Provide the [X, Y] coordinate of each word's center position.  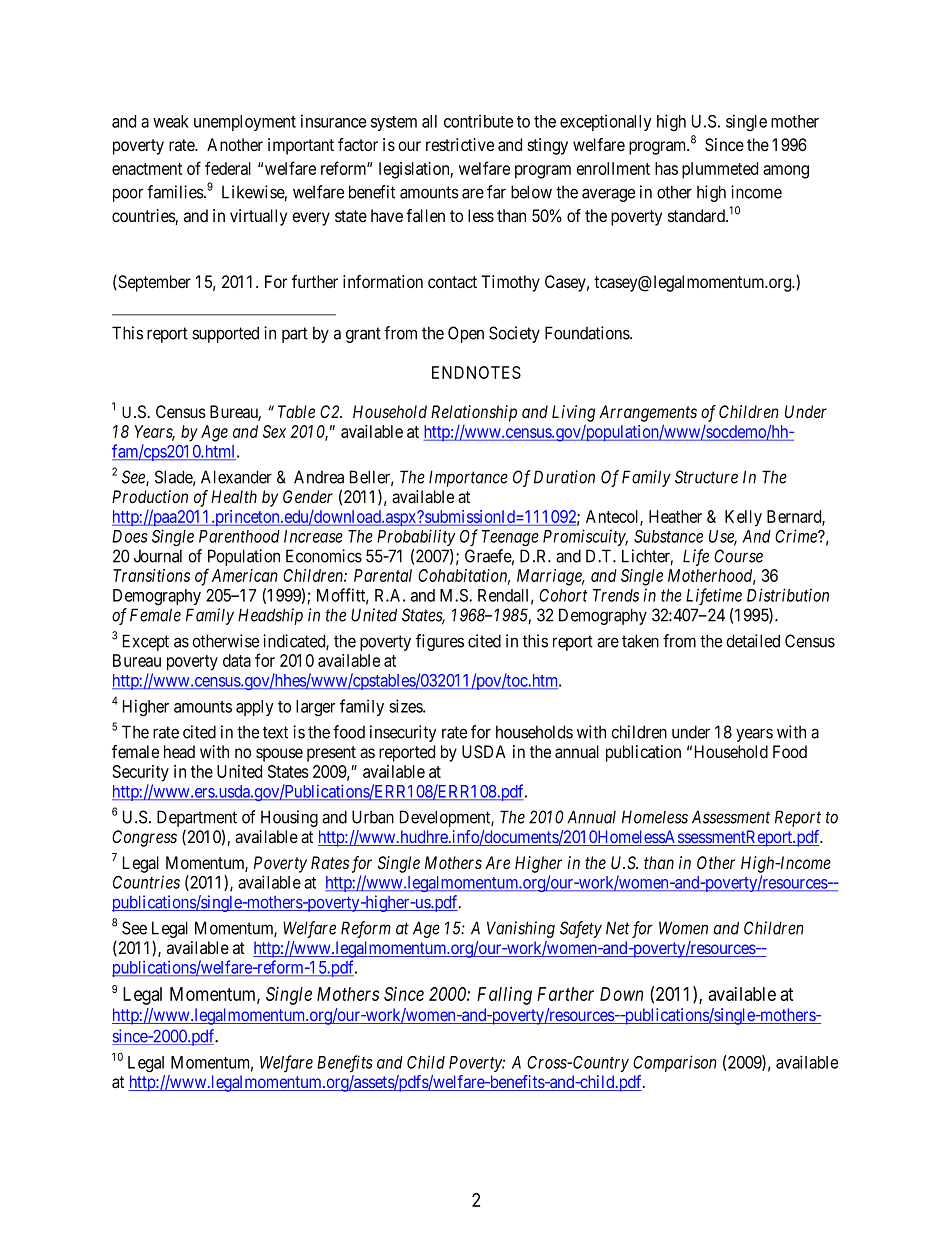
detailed [753, 641]
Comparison [675, 1063]
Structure [706, 477]
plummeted [720, 170]
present [331, 754]
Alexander [236, 477]
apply [255, 708]
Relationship [474, 413]
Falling [504, 995]
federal [228, 168]
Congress [144, 838]
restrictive [460, 144]
